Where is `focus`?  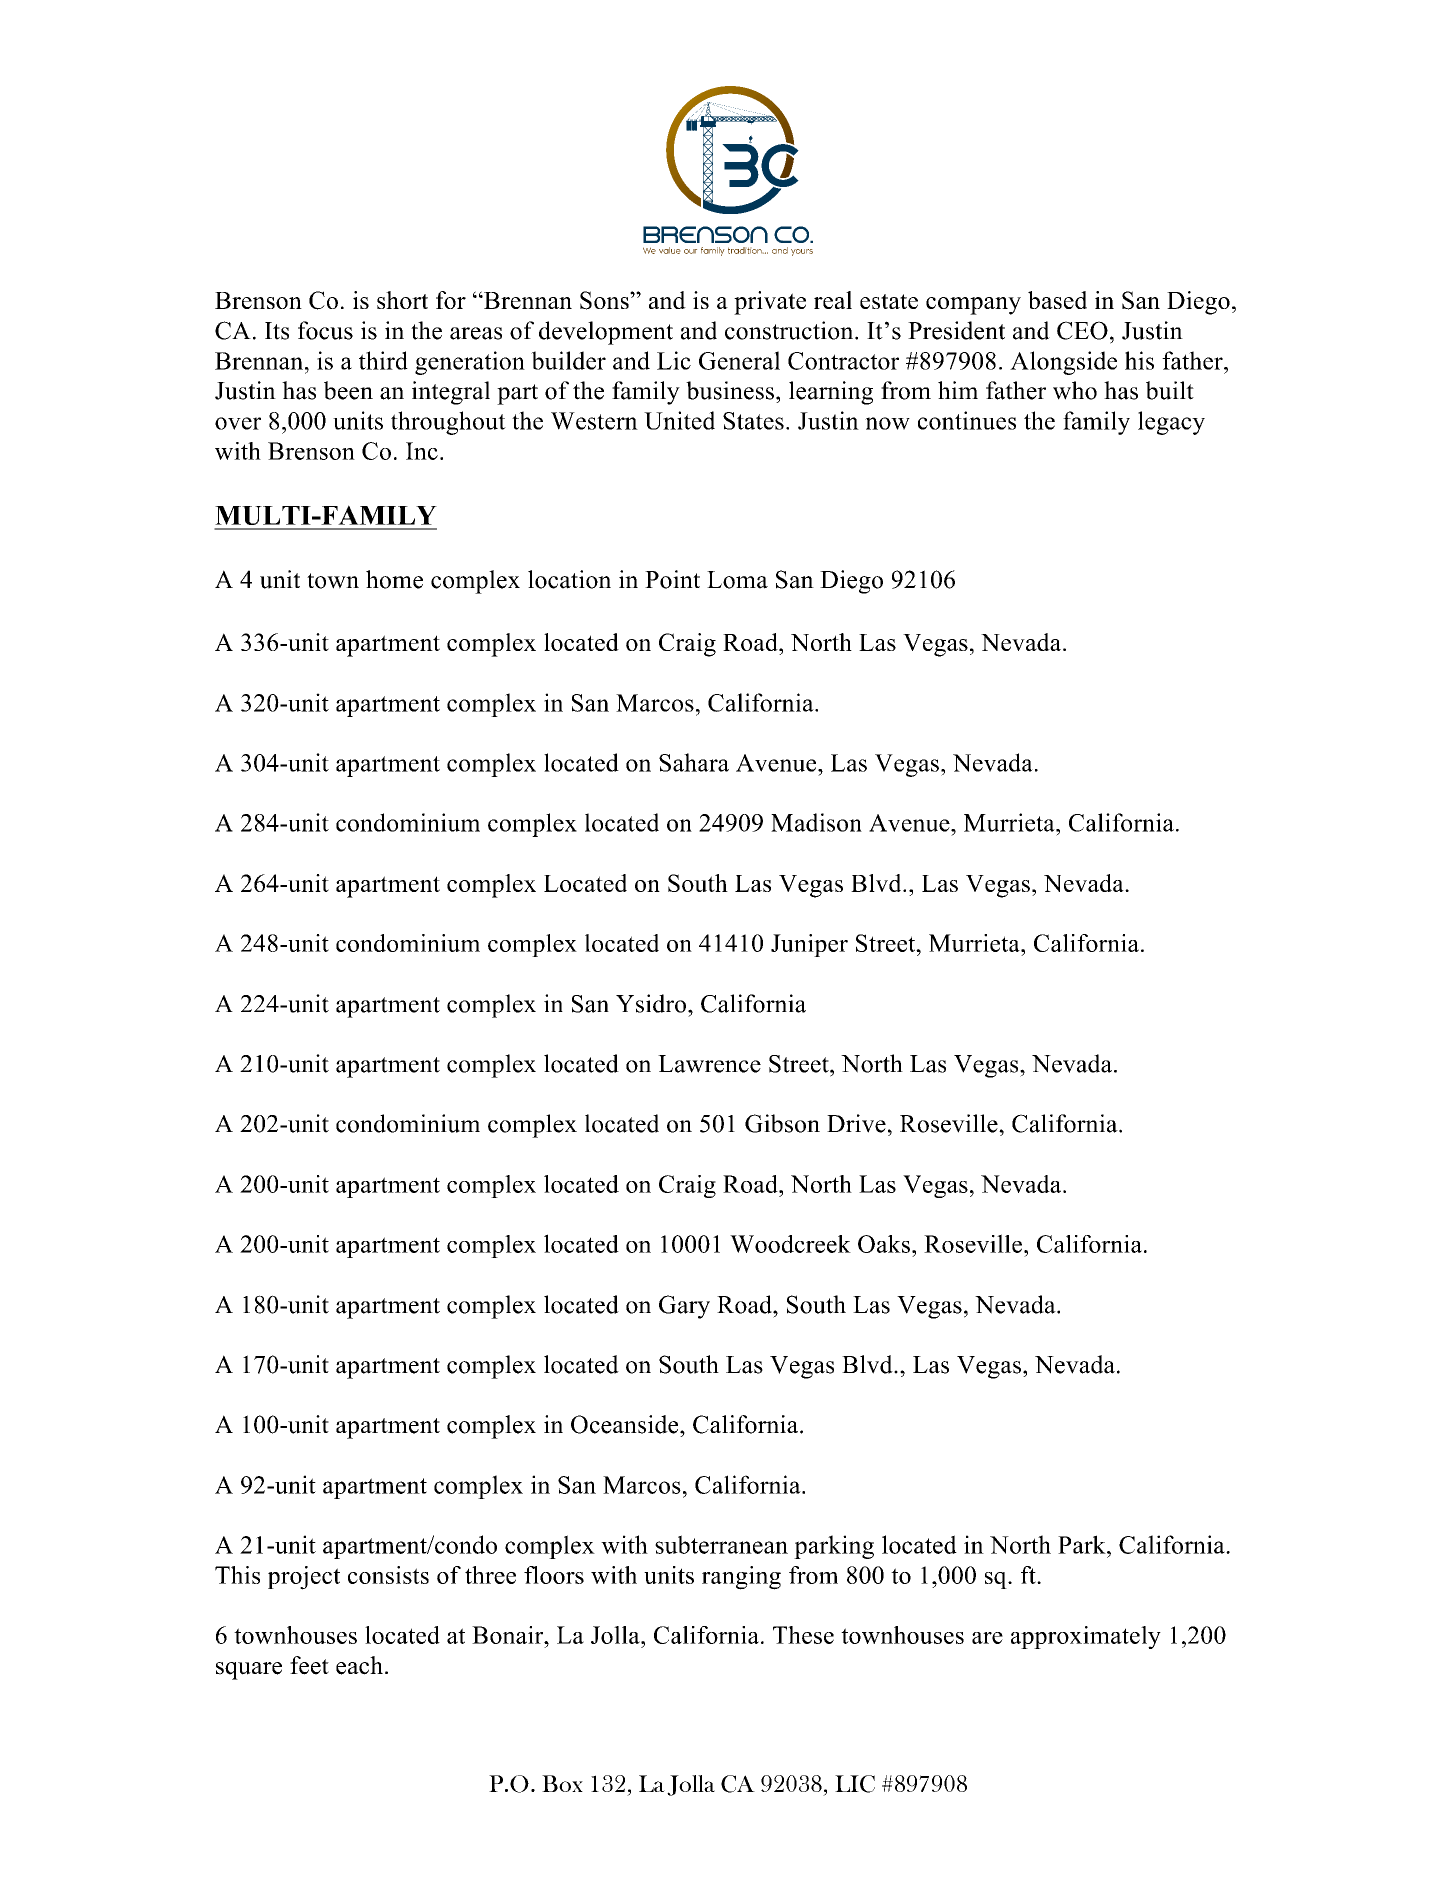
focus is located at coordinates (325, 330).
